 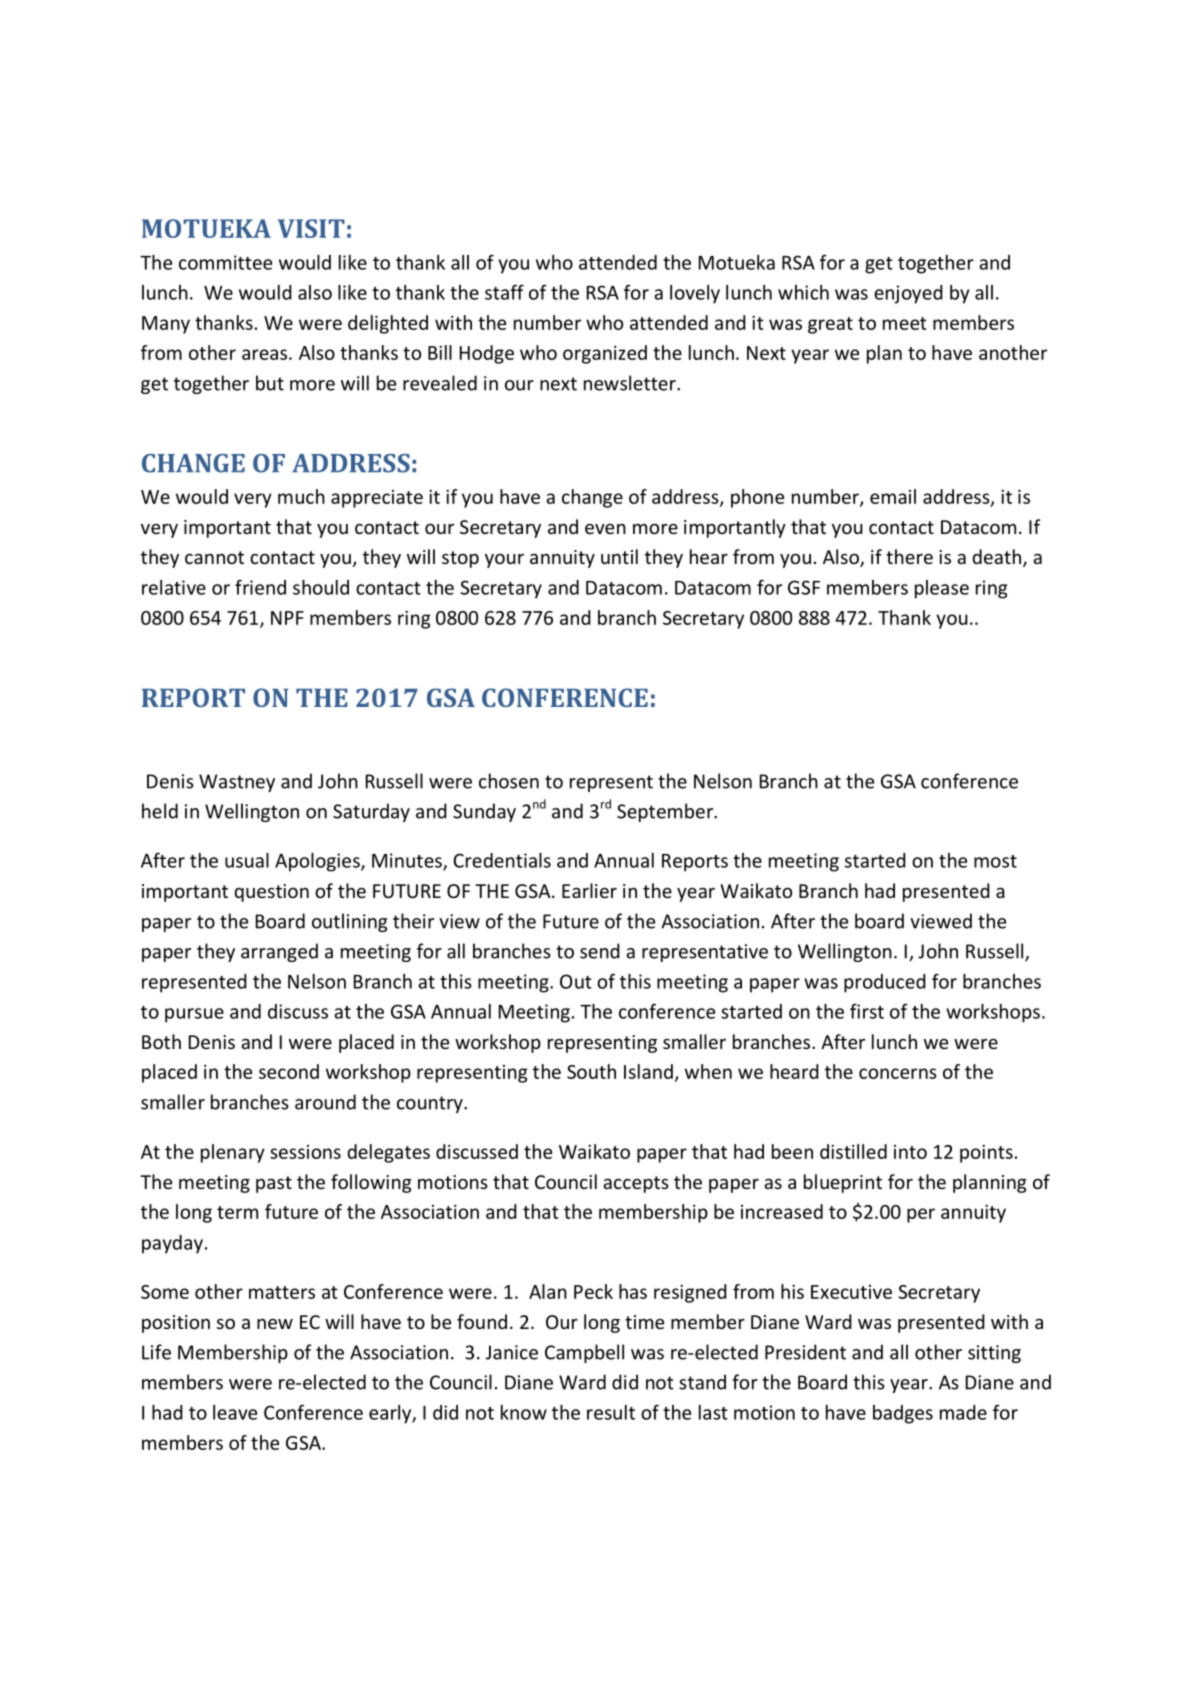 What do you see at coordinates (509, 781) in the screenshot?
I see `chosen` at bounding box center [509, 781].
